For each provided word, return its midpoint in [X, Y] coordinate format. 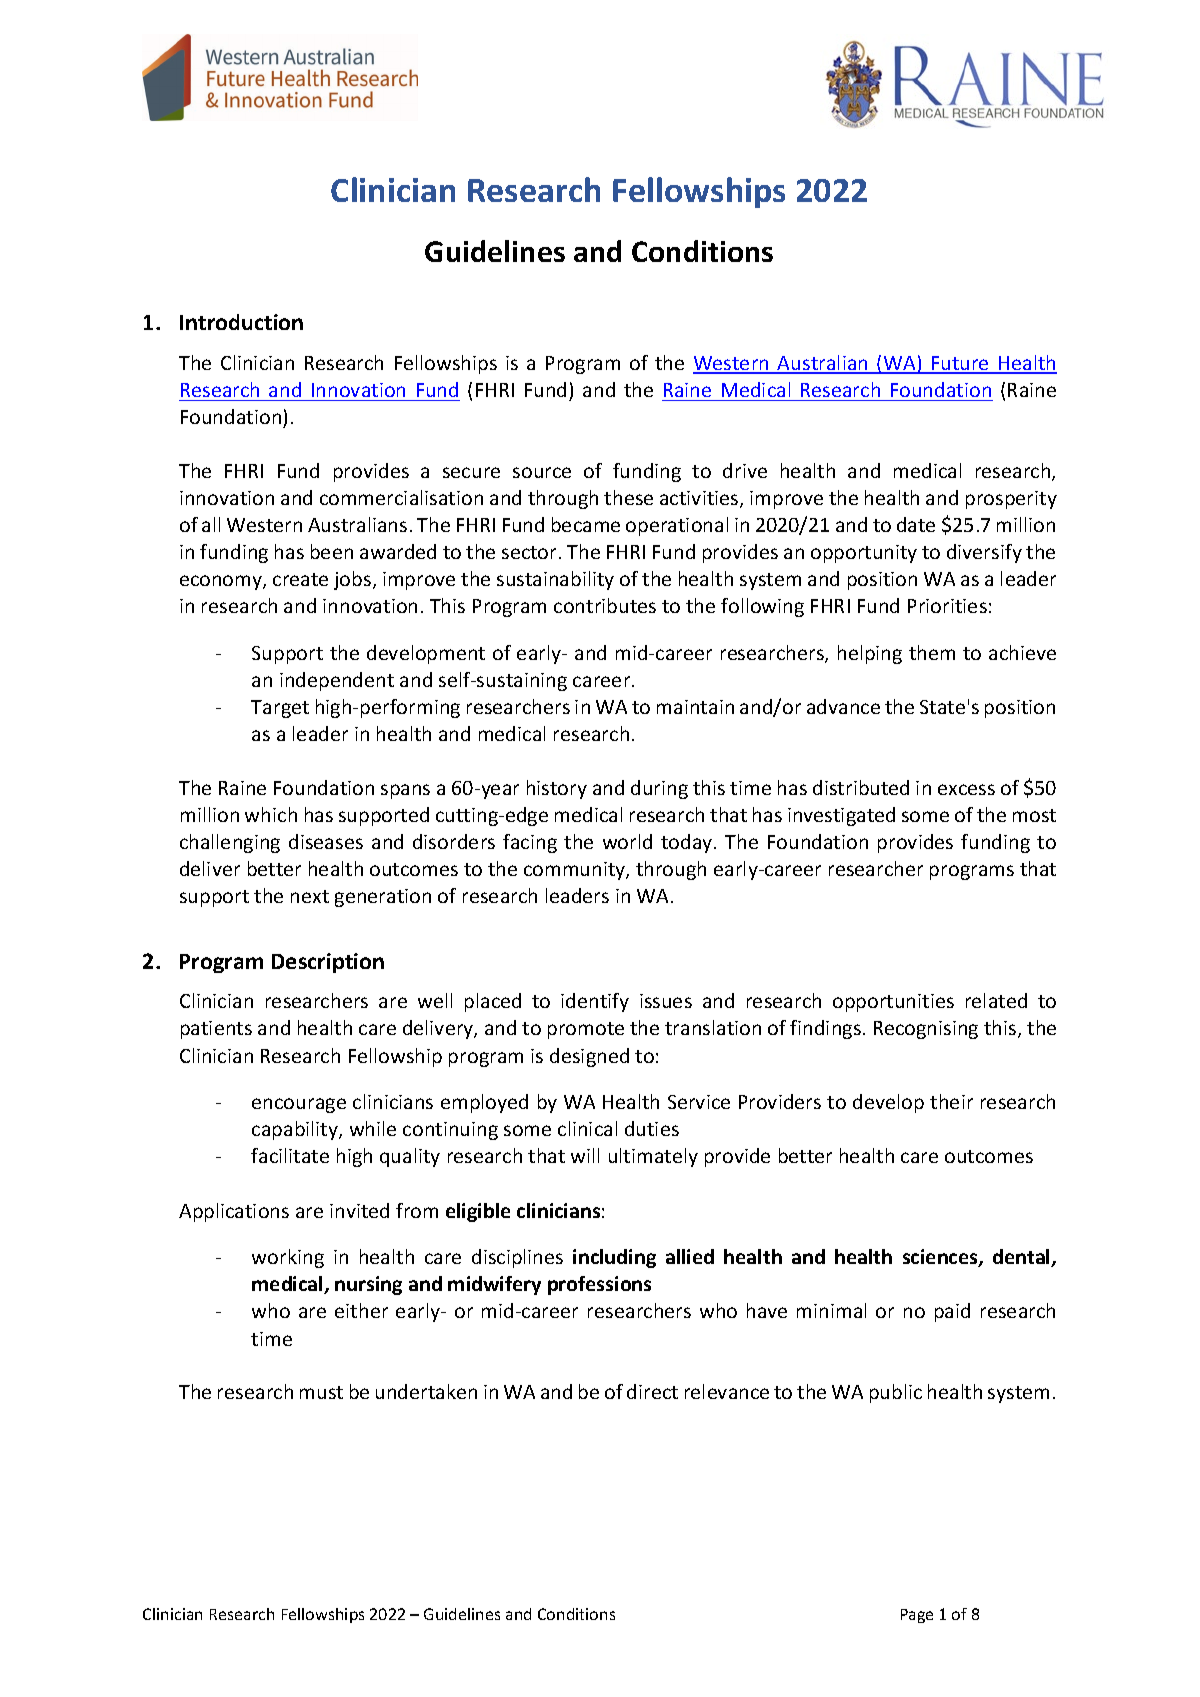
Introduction [241, 322]
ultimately [653, 1157]
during [659, 789]
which [271, 814]
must [321, 1392]
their [951, 1101]
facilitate [290, 1155]
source [542, 472]
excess [966, 789]
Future [960, 364]
